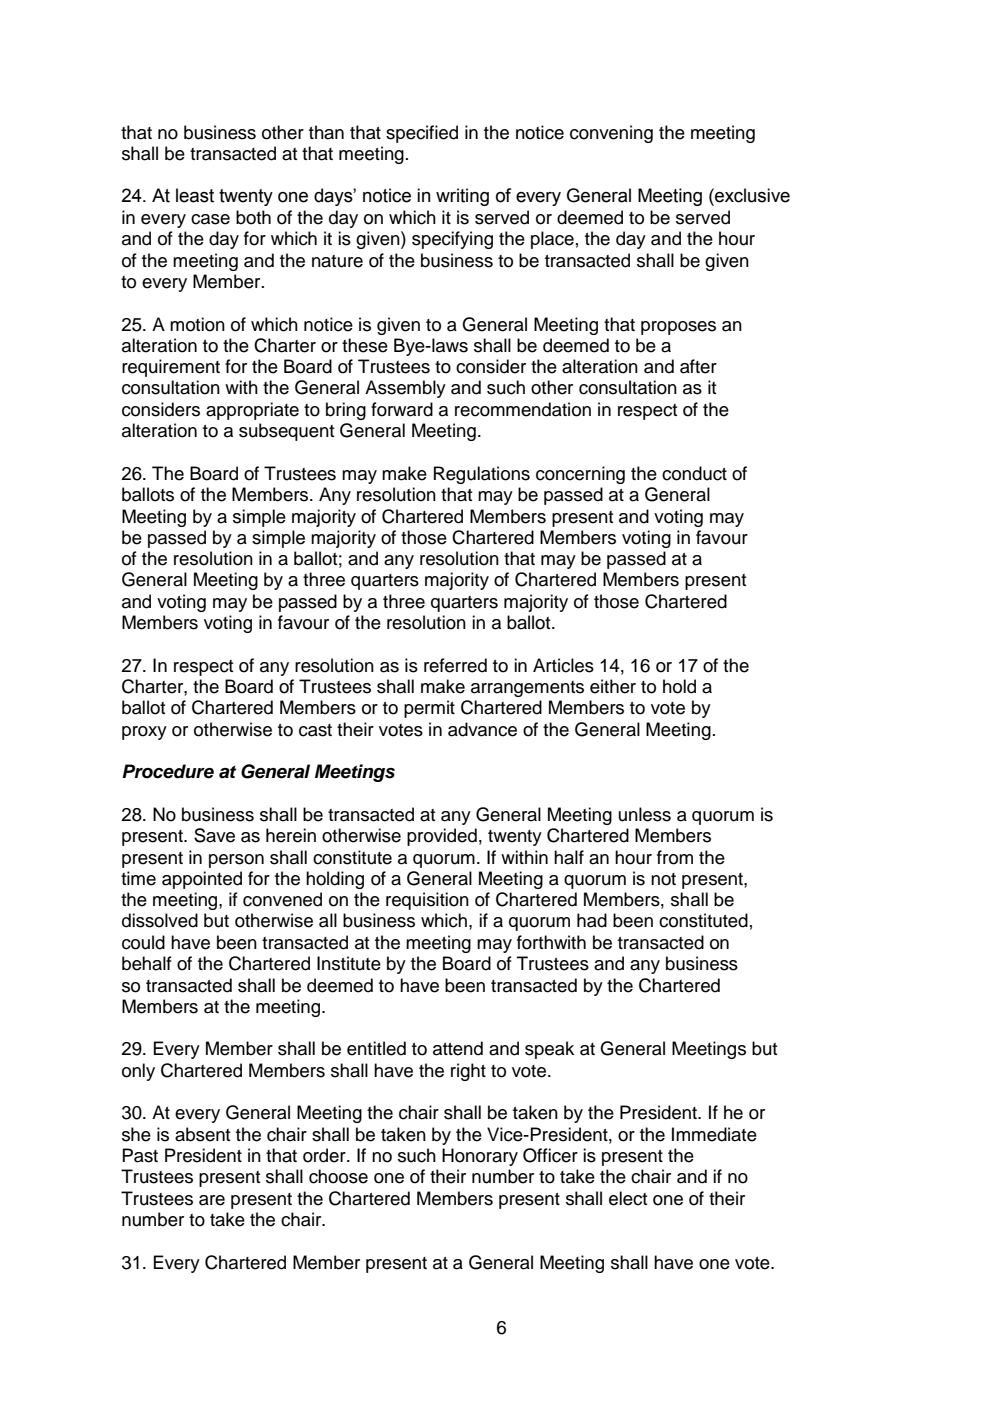 This screenshot has height=1419, width=1003. Describe the element at coordinates (628, 1198) in the screenshot. I see `elect` at that location.
